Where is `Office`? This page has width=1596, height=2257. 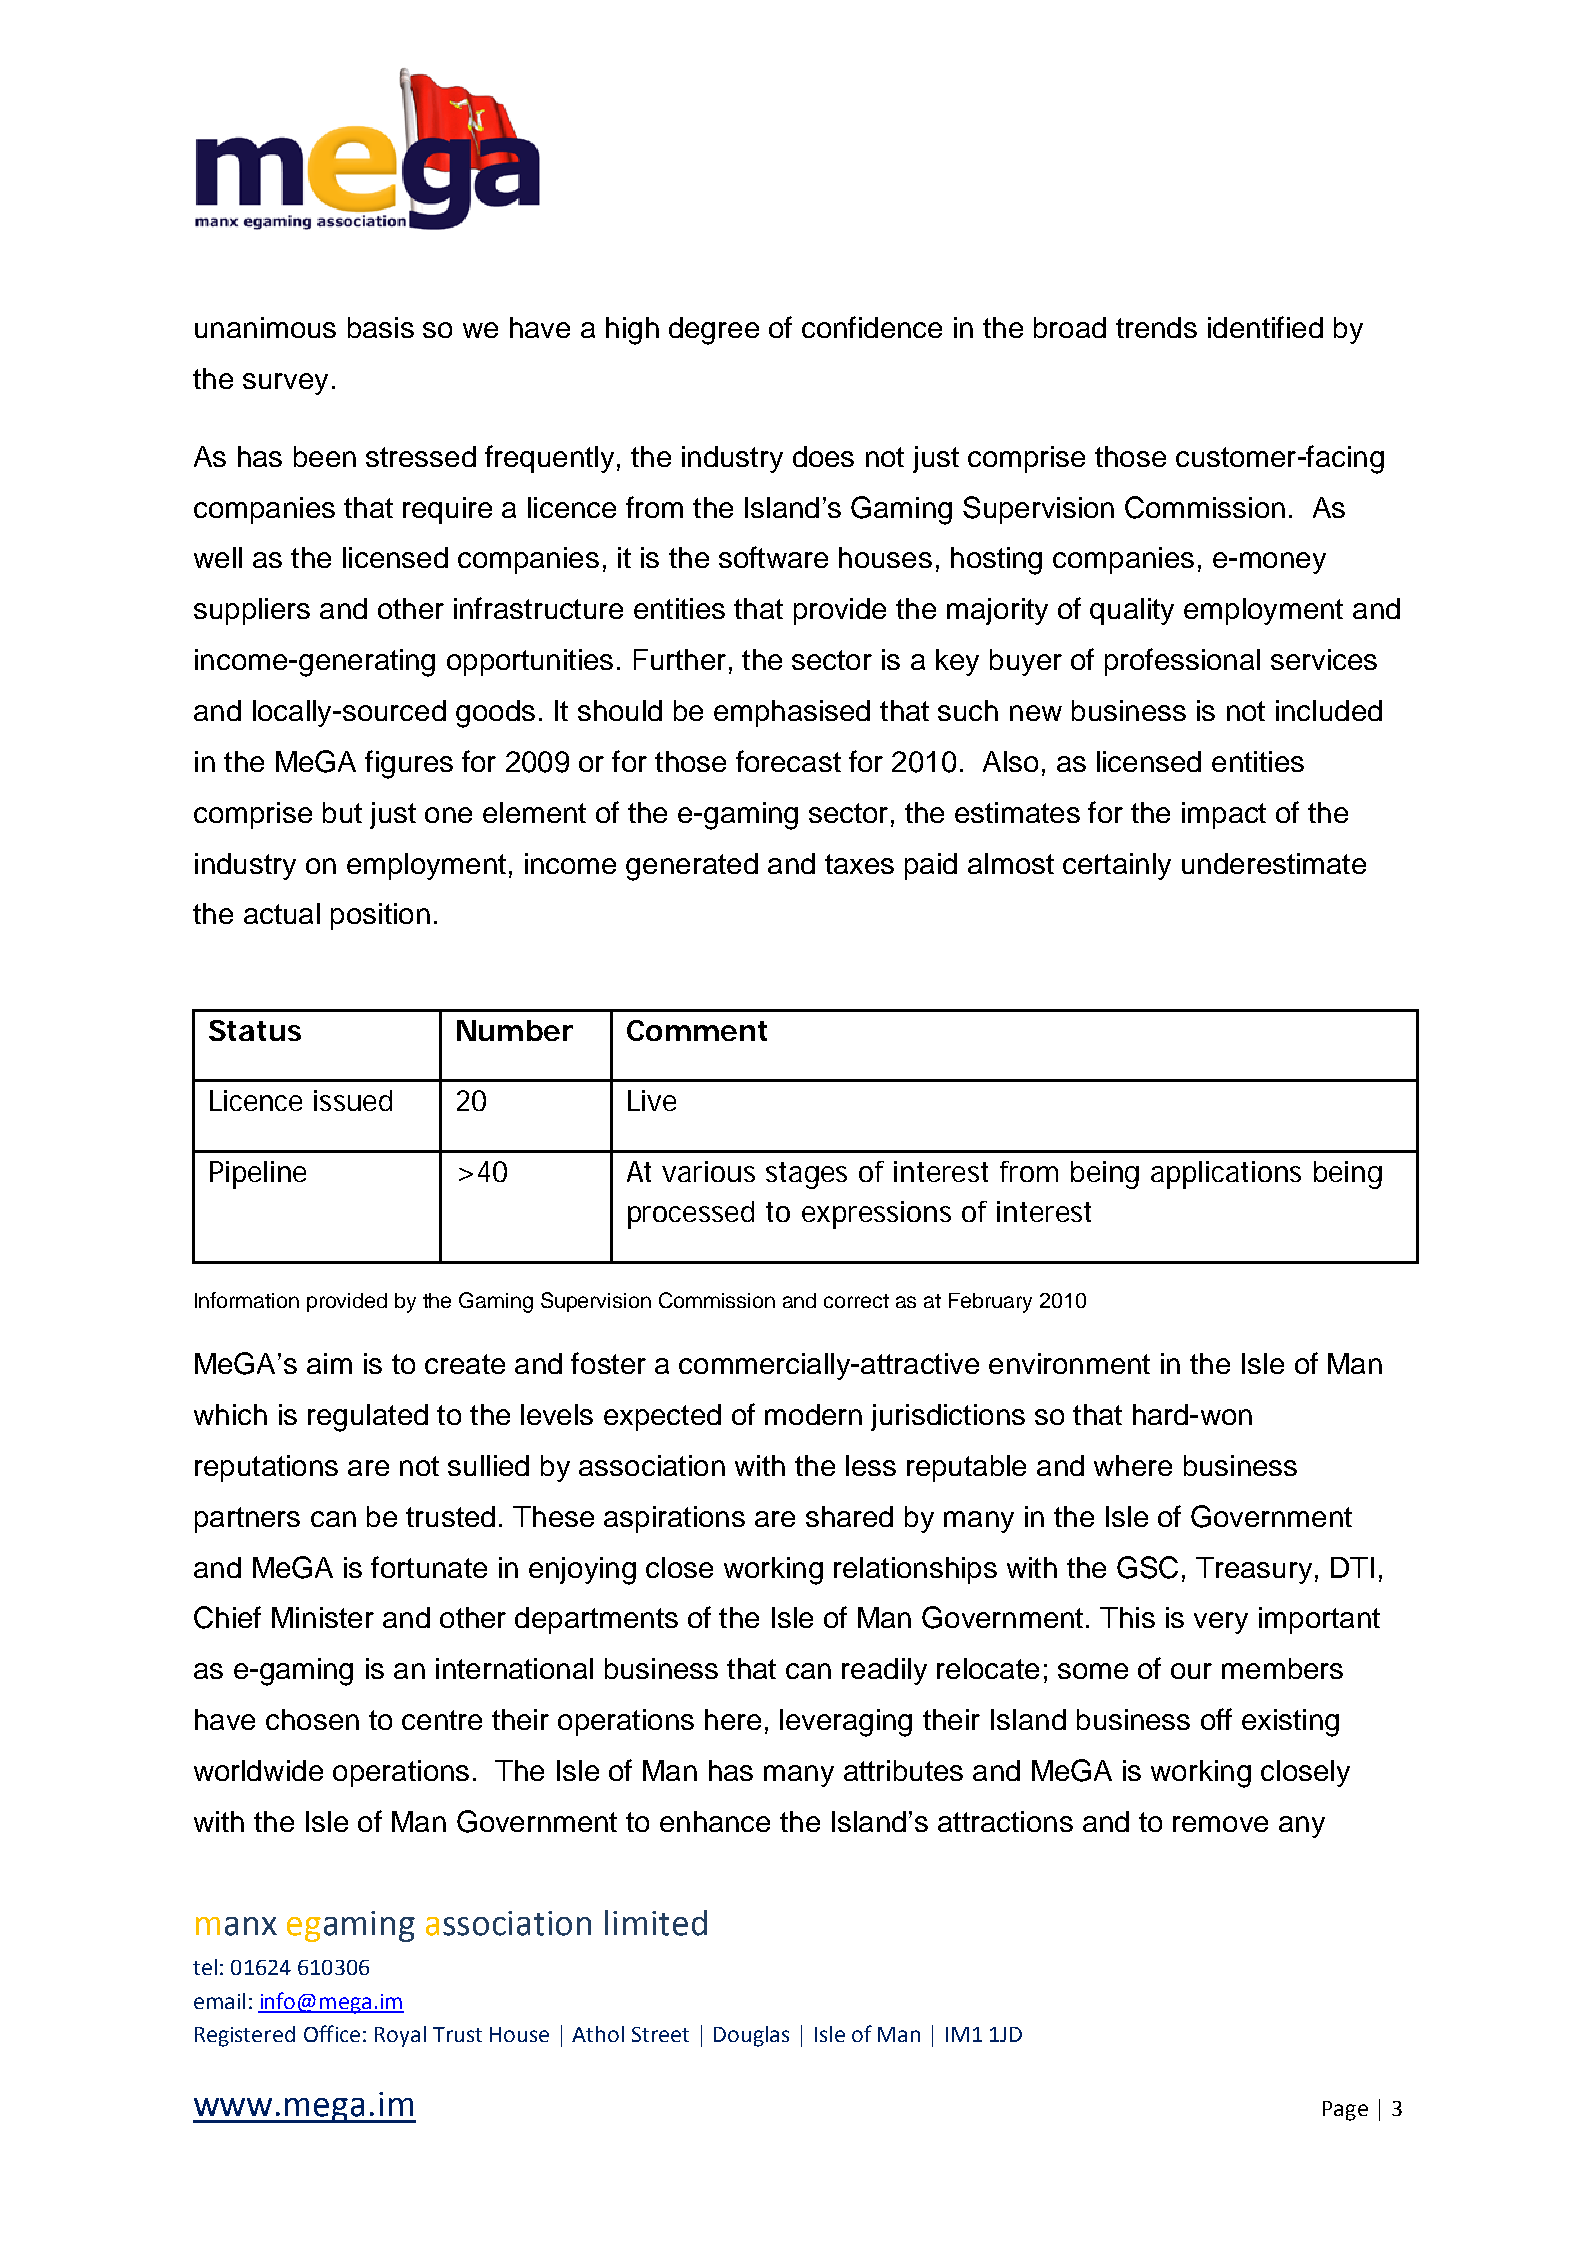
Office is located at coordinates (332, 2033).
